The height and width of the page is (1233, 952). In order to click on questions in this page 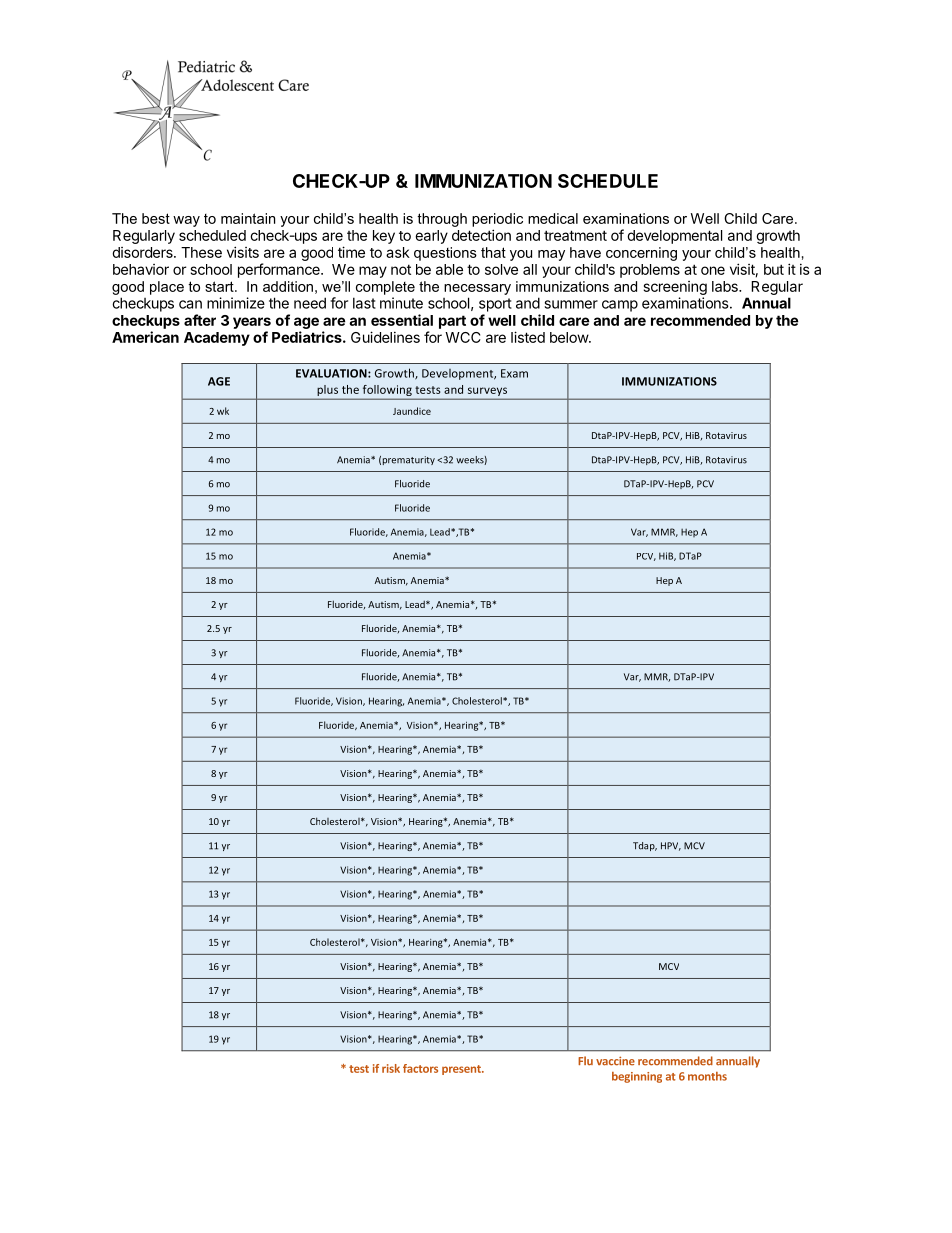, I will do `click(445, 254)`.
